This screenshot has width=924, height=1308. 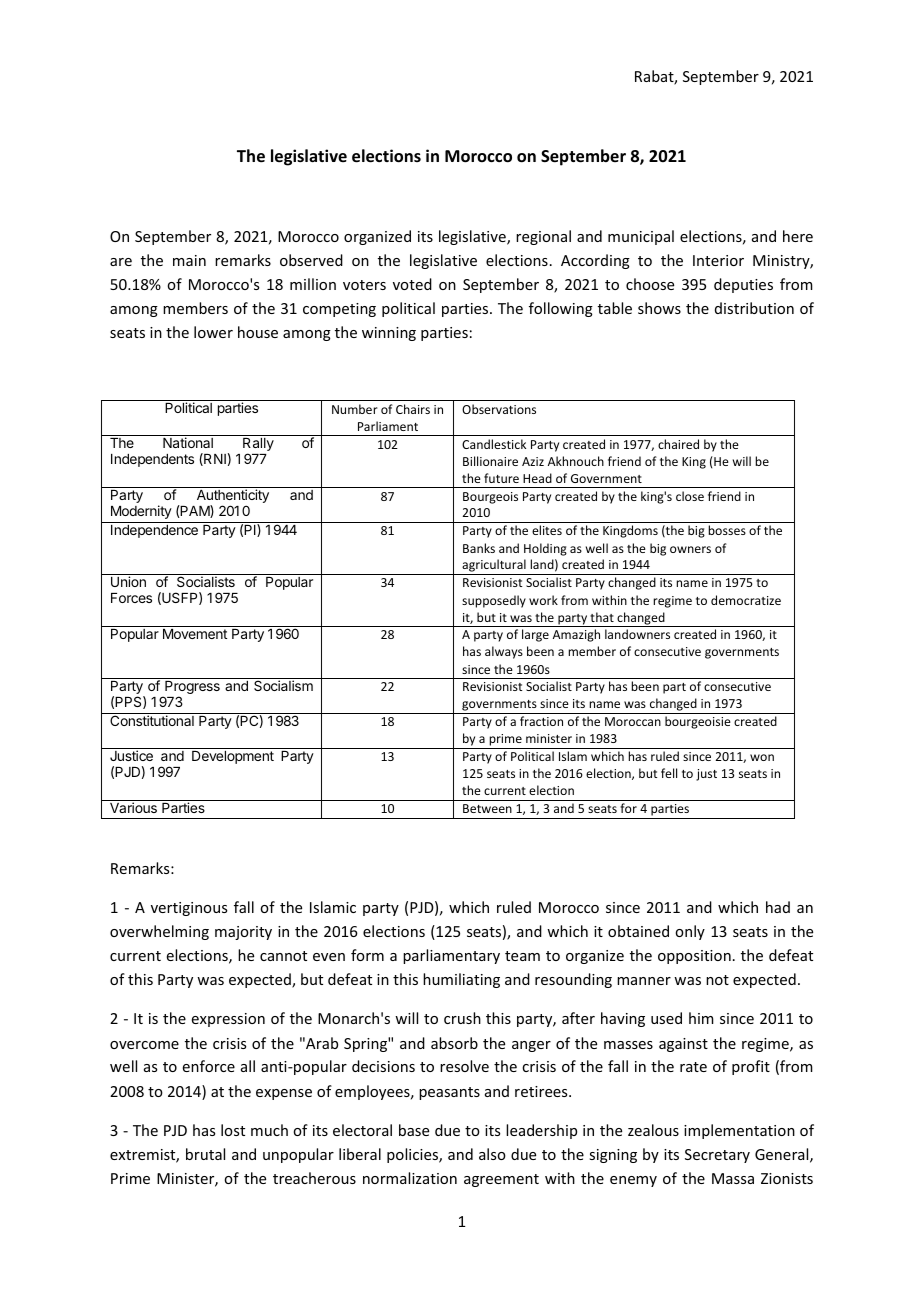 I want to click on Movement, so click(x=195, y=634).
